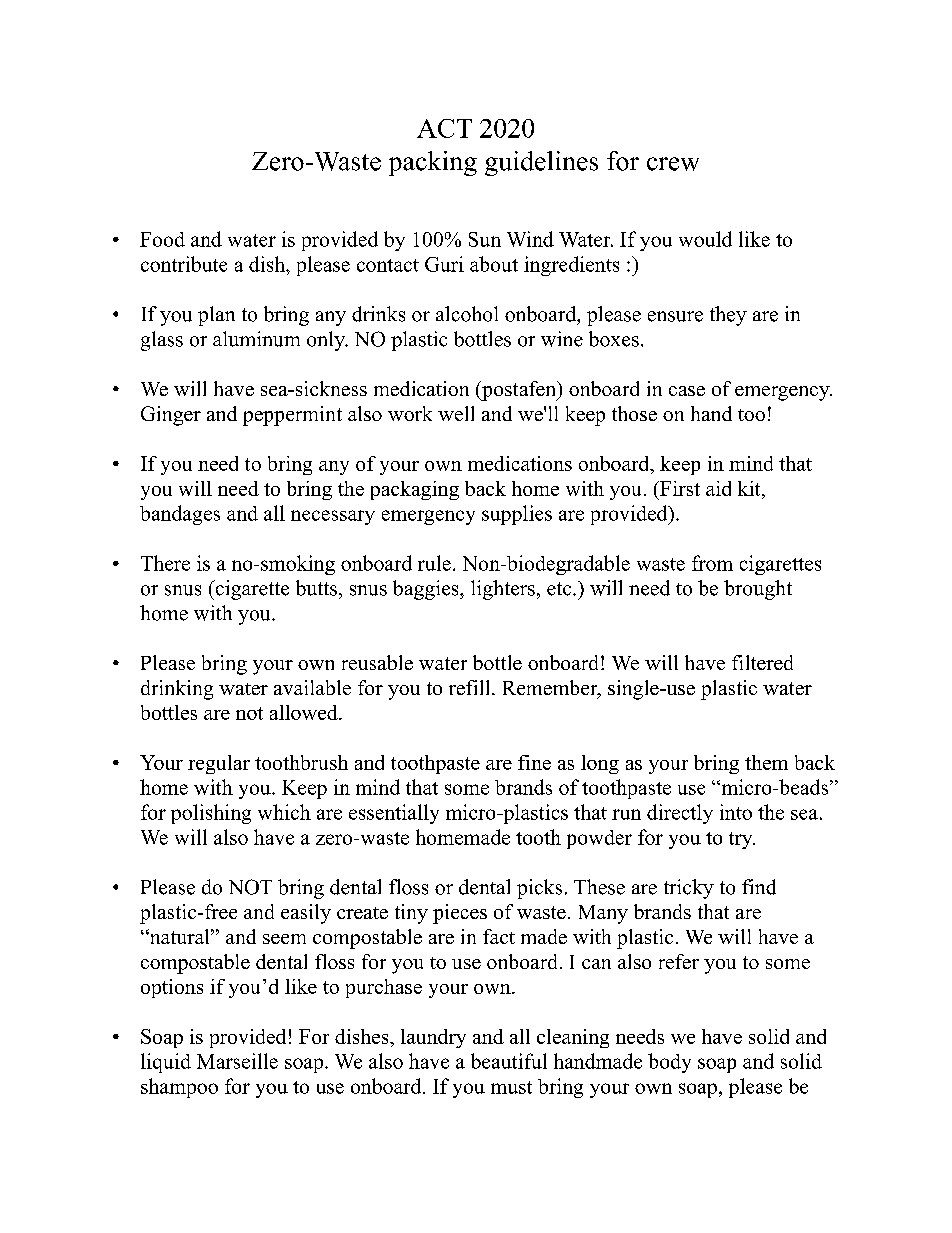 Image resolution: width=952 pixels, height=1233 pixels. What do you see at coordinates (162, 239) in the screenshot?
I see `Food` at bounding box center [162, 239].
